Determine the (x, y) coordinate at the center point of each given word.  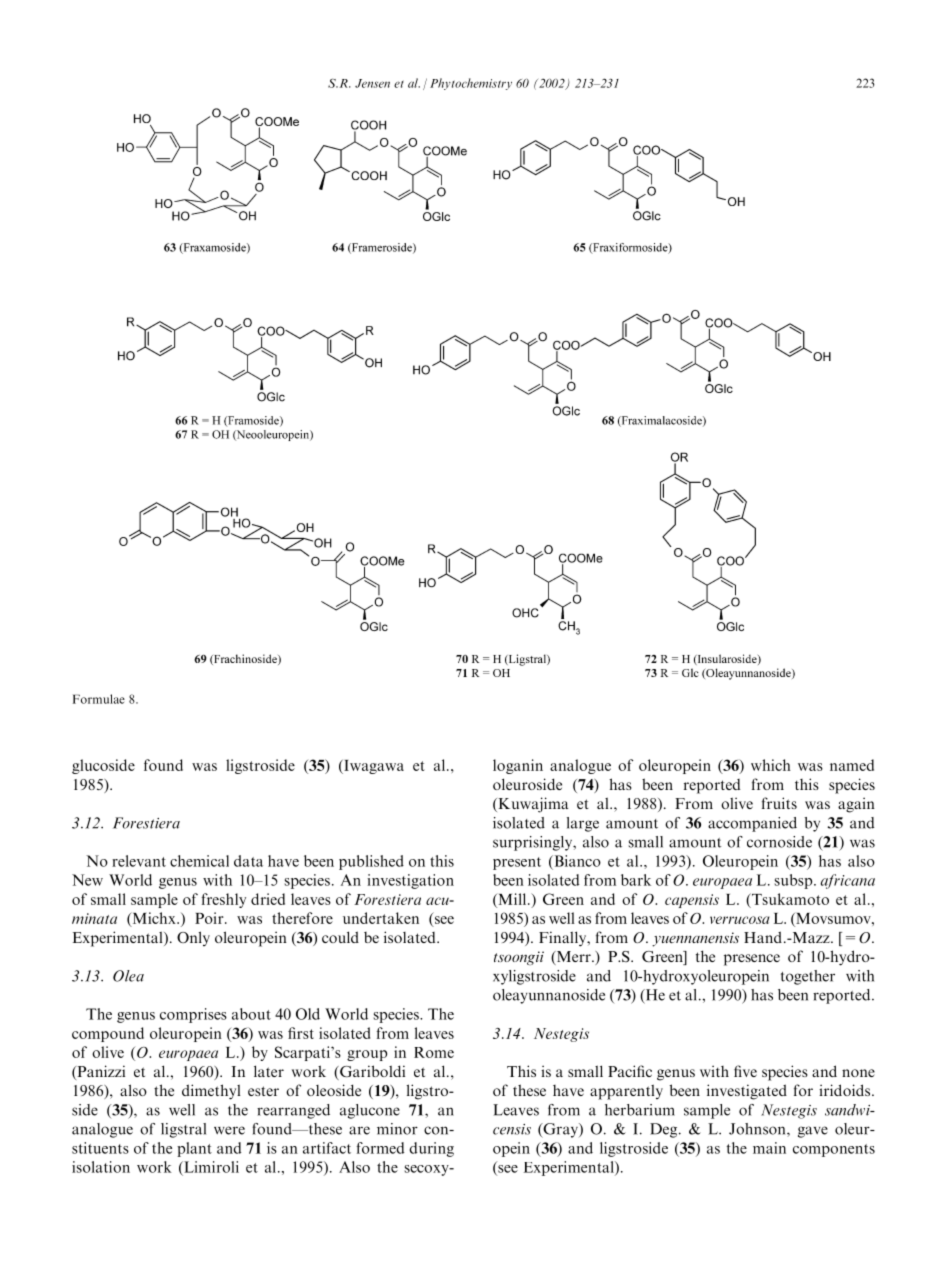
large (583, 824)
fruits (779, 803)
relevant (139, 861)
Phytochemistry (471, 84)
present (517, 863)
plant (194, 1149)
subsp (794, 881)
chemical (199, 861)
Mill (512, 899)
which (771, 765)
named (852, 765)
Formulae (99, 699)
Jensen (372, 83)
